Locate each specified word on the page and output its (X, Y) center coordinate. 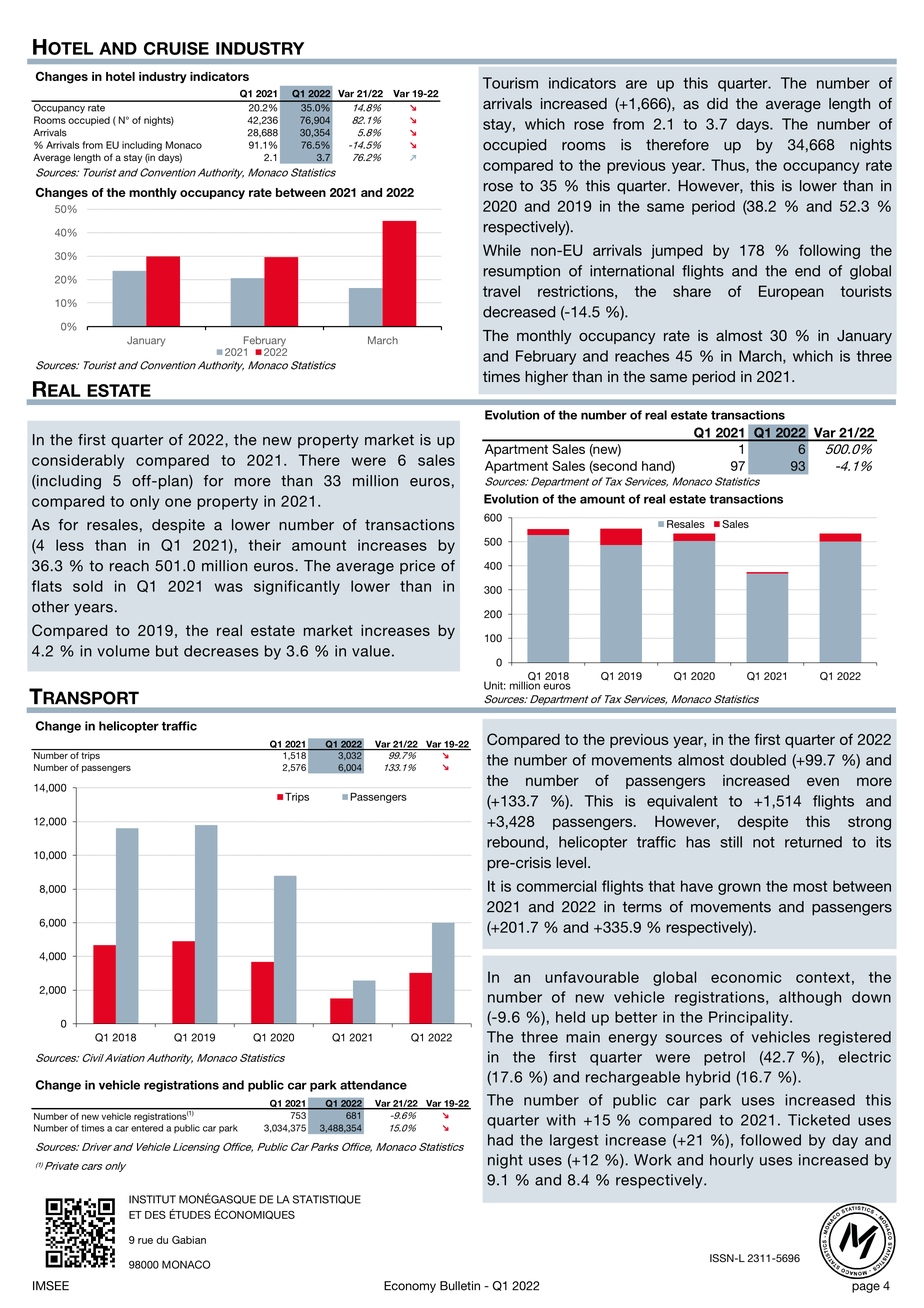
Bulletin (460, 1286)
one (178, 502)
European (791, 292)
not (764, 842)
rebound (515, 842)
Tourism (510, 83)
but (167, 651)
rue (145, 1241)
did (717, 104)
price (417, 567)
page (866, 1288)
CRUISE (176, 48)
